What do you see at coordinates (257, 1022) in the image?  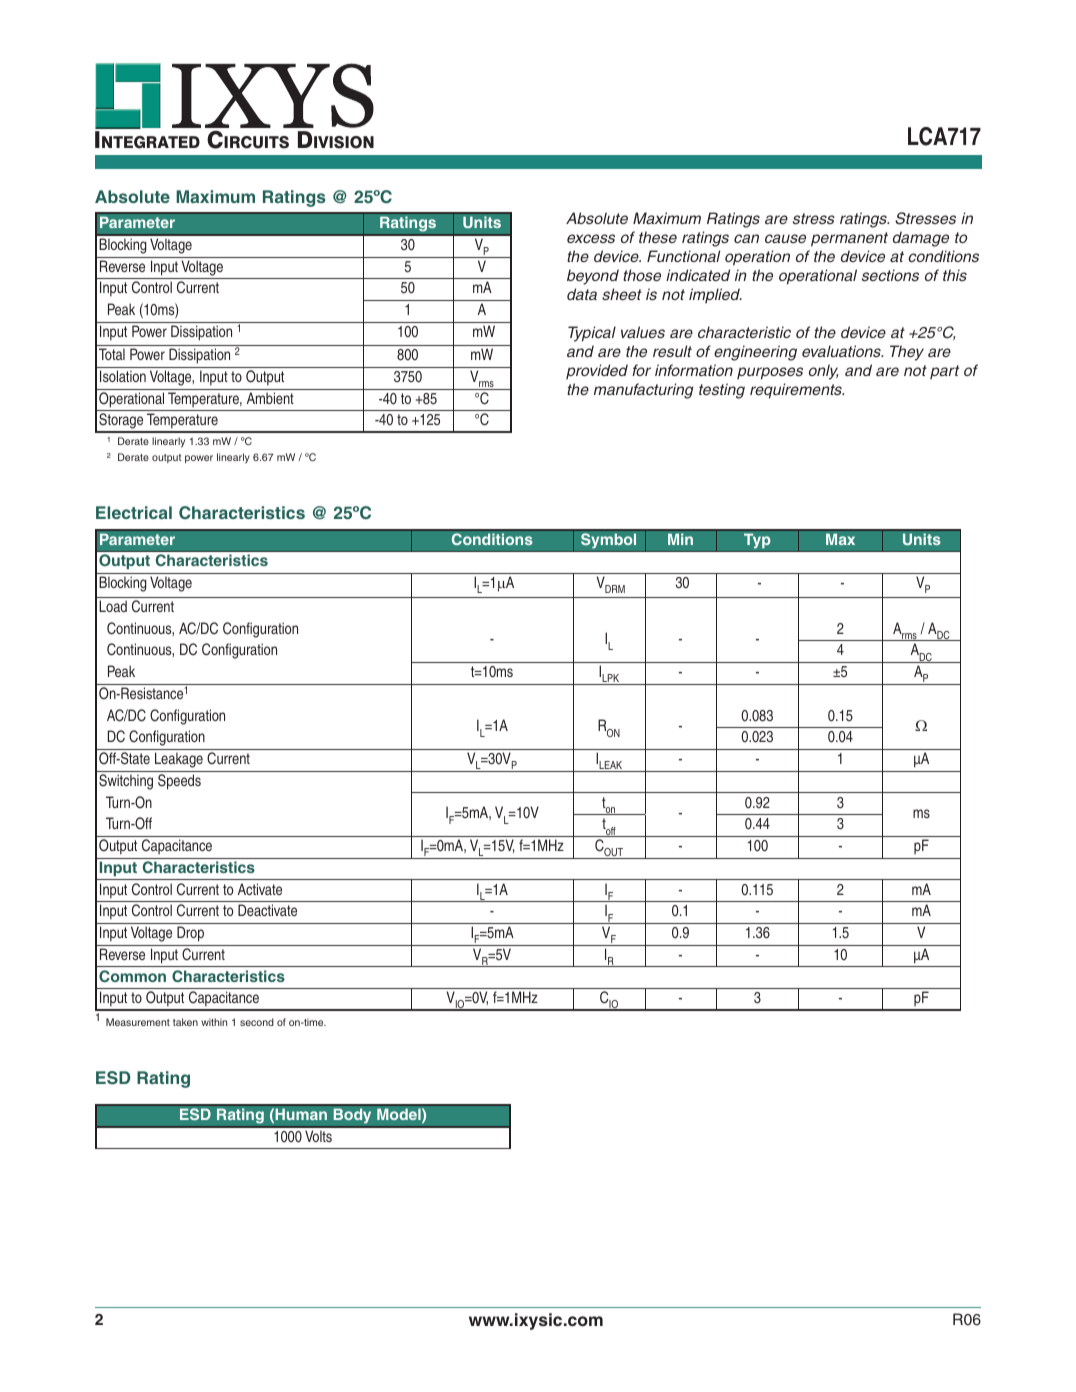 I see `second` at bounding box center [257, 1022].
